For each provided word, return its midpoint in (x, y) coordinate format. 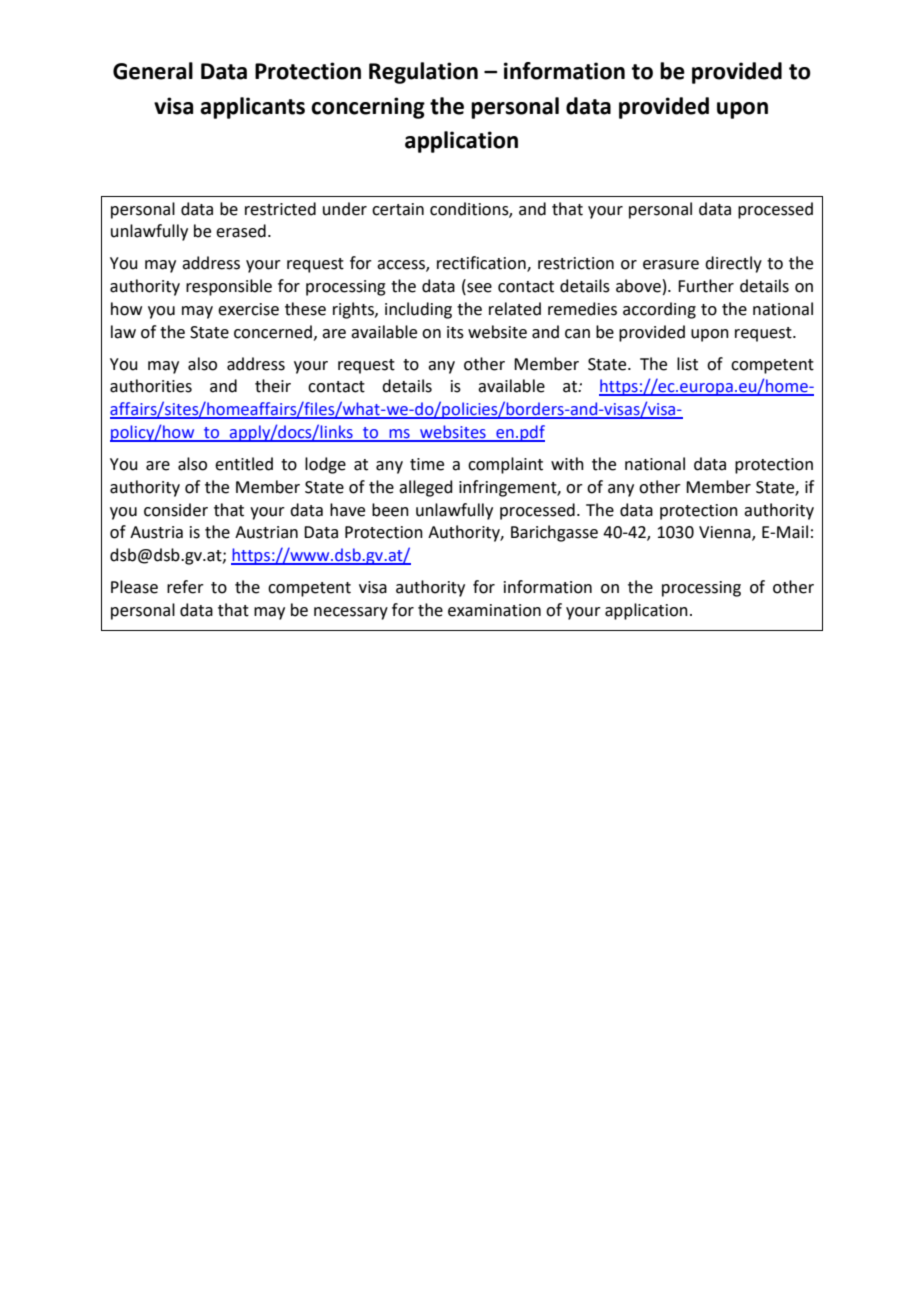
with (567, 464)
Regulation (423, 73)
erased (241, 231)
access (402, 266)
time (427, 464)
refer (185, 587)
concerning (368, 108)
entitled (244, 464)
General (153, 71)
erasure (671, 265)
